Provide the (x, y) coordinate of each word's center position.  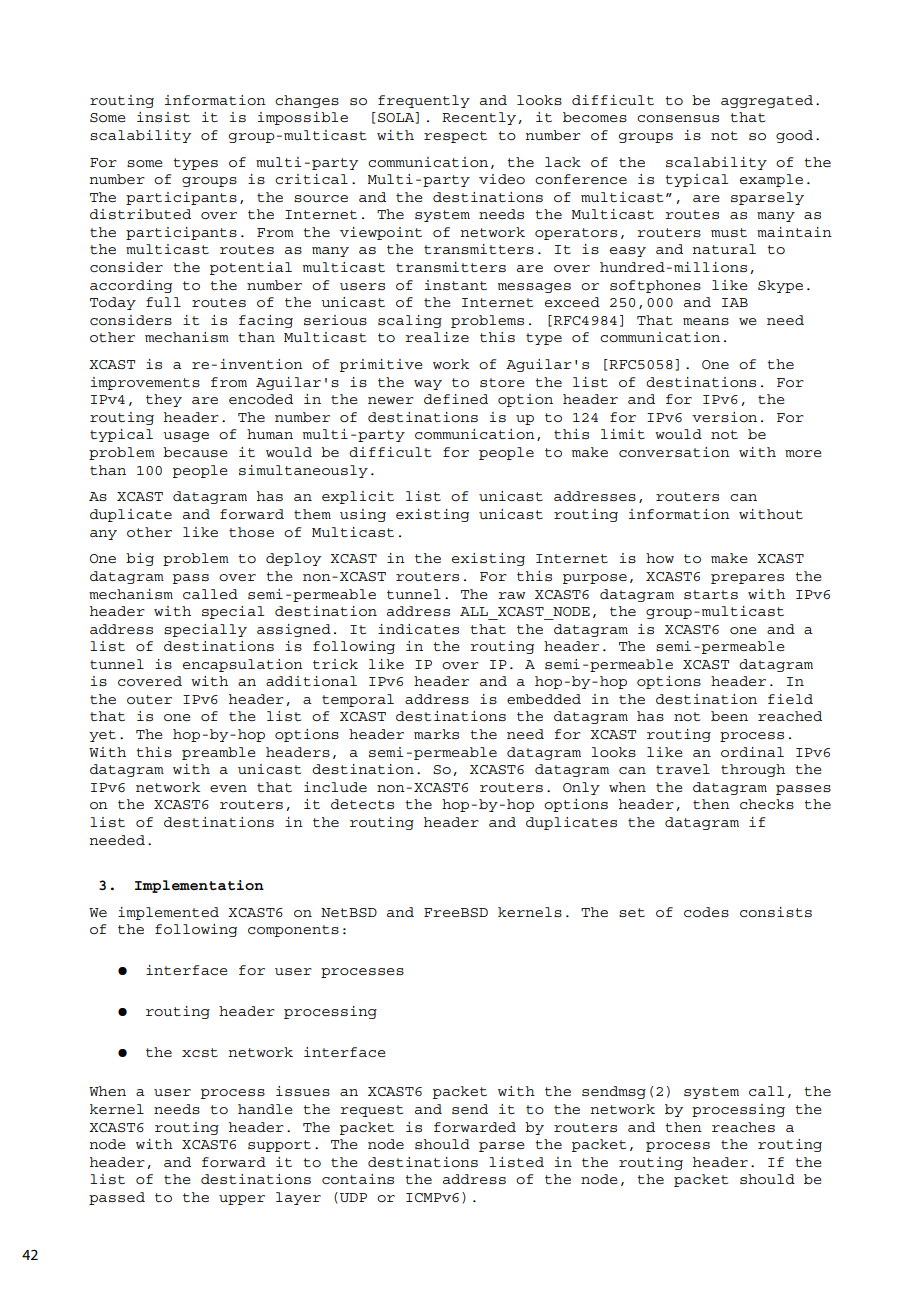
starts (711, 594)
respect (455, 137)
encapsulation (243, 665)
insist (163, 117)
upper (242, 1200)
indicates (418, 629)
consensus (678, 118)
